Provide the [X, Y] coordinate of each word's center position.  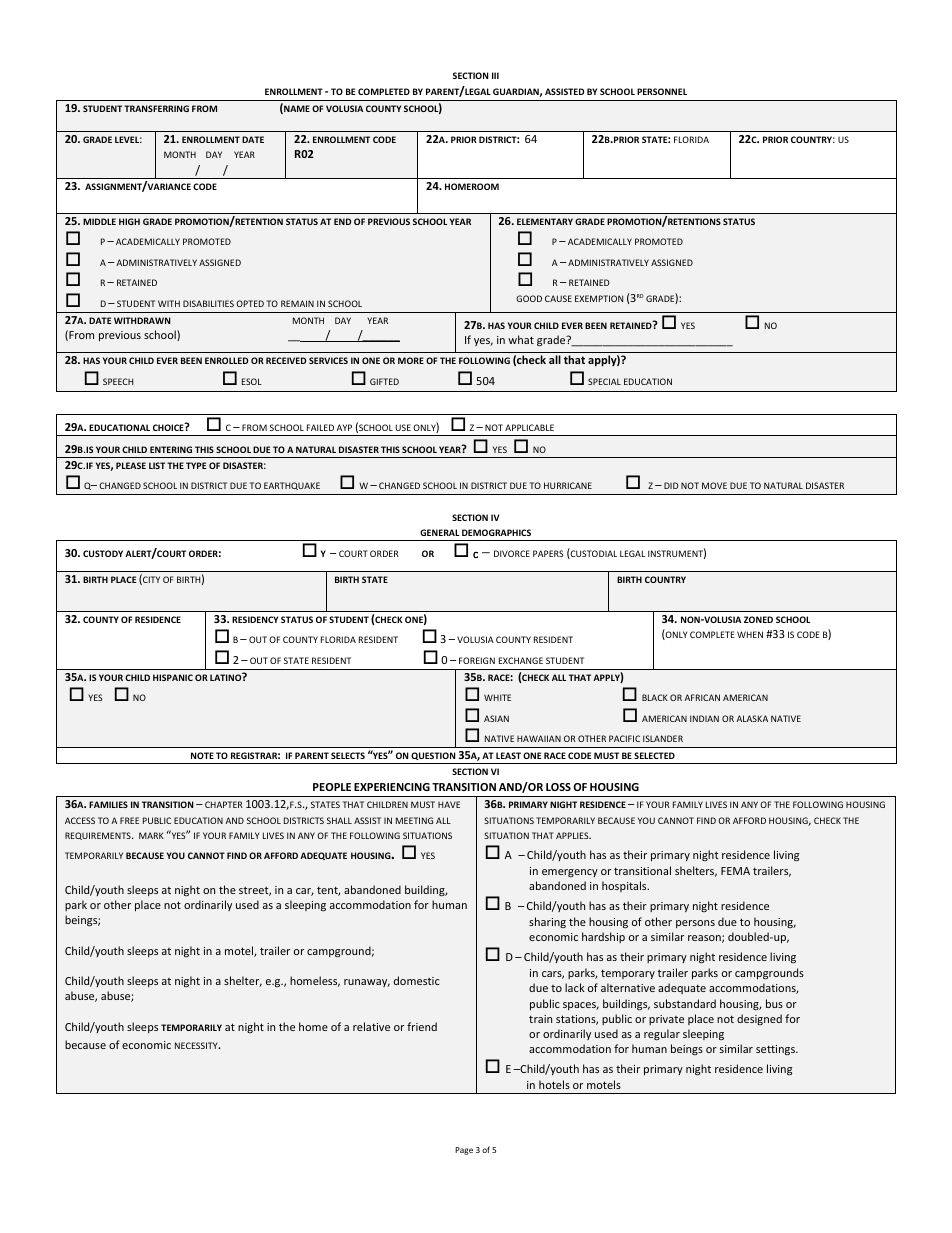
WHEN [750, 634]
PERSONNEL [662, 91]
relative [371, 1026]
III [495, 75]
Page [464, 1151]
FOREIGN [477, 660]
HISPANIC [173, 677]
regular [662, 1034]
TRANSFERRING [156, 108]
